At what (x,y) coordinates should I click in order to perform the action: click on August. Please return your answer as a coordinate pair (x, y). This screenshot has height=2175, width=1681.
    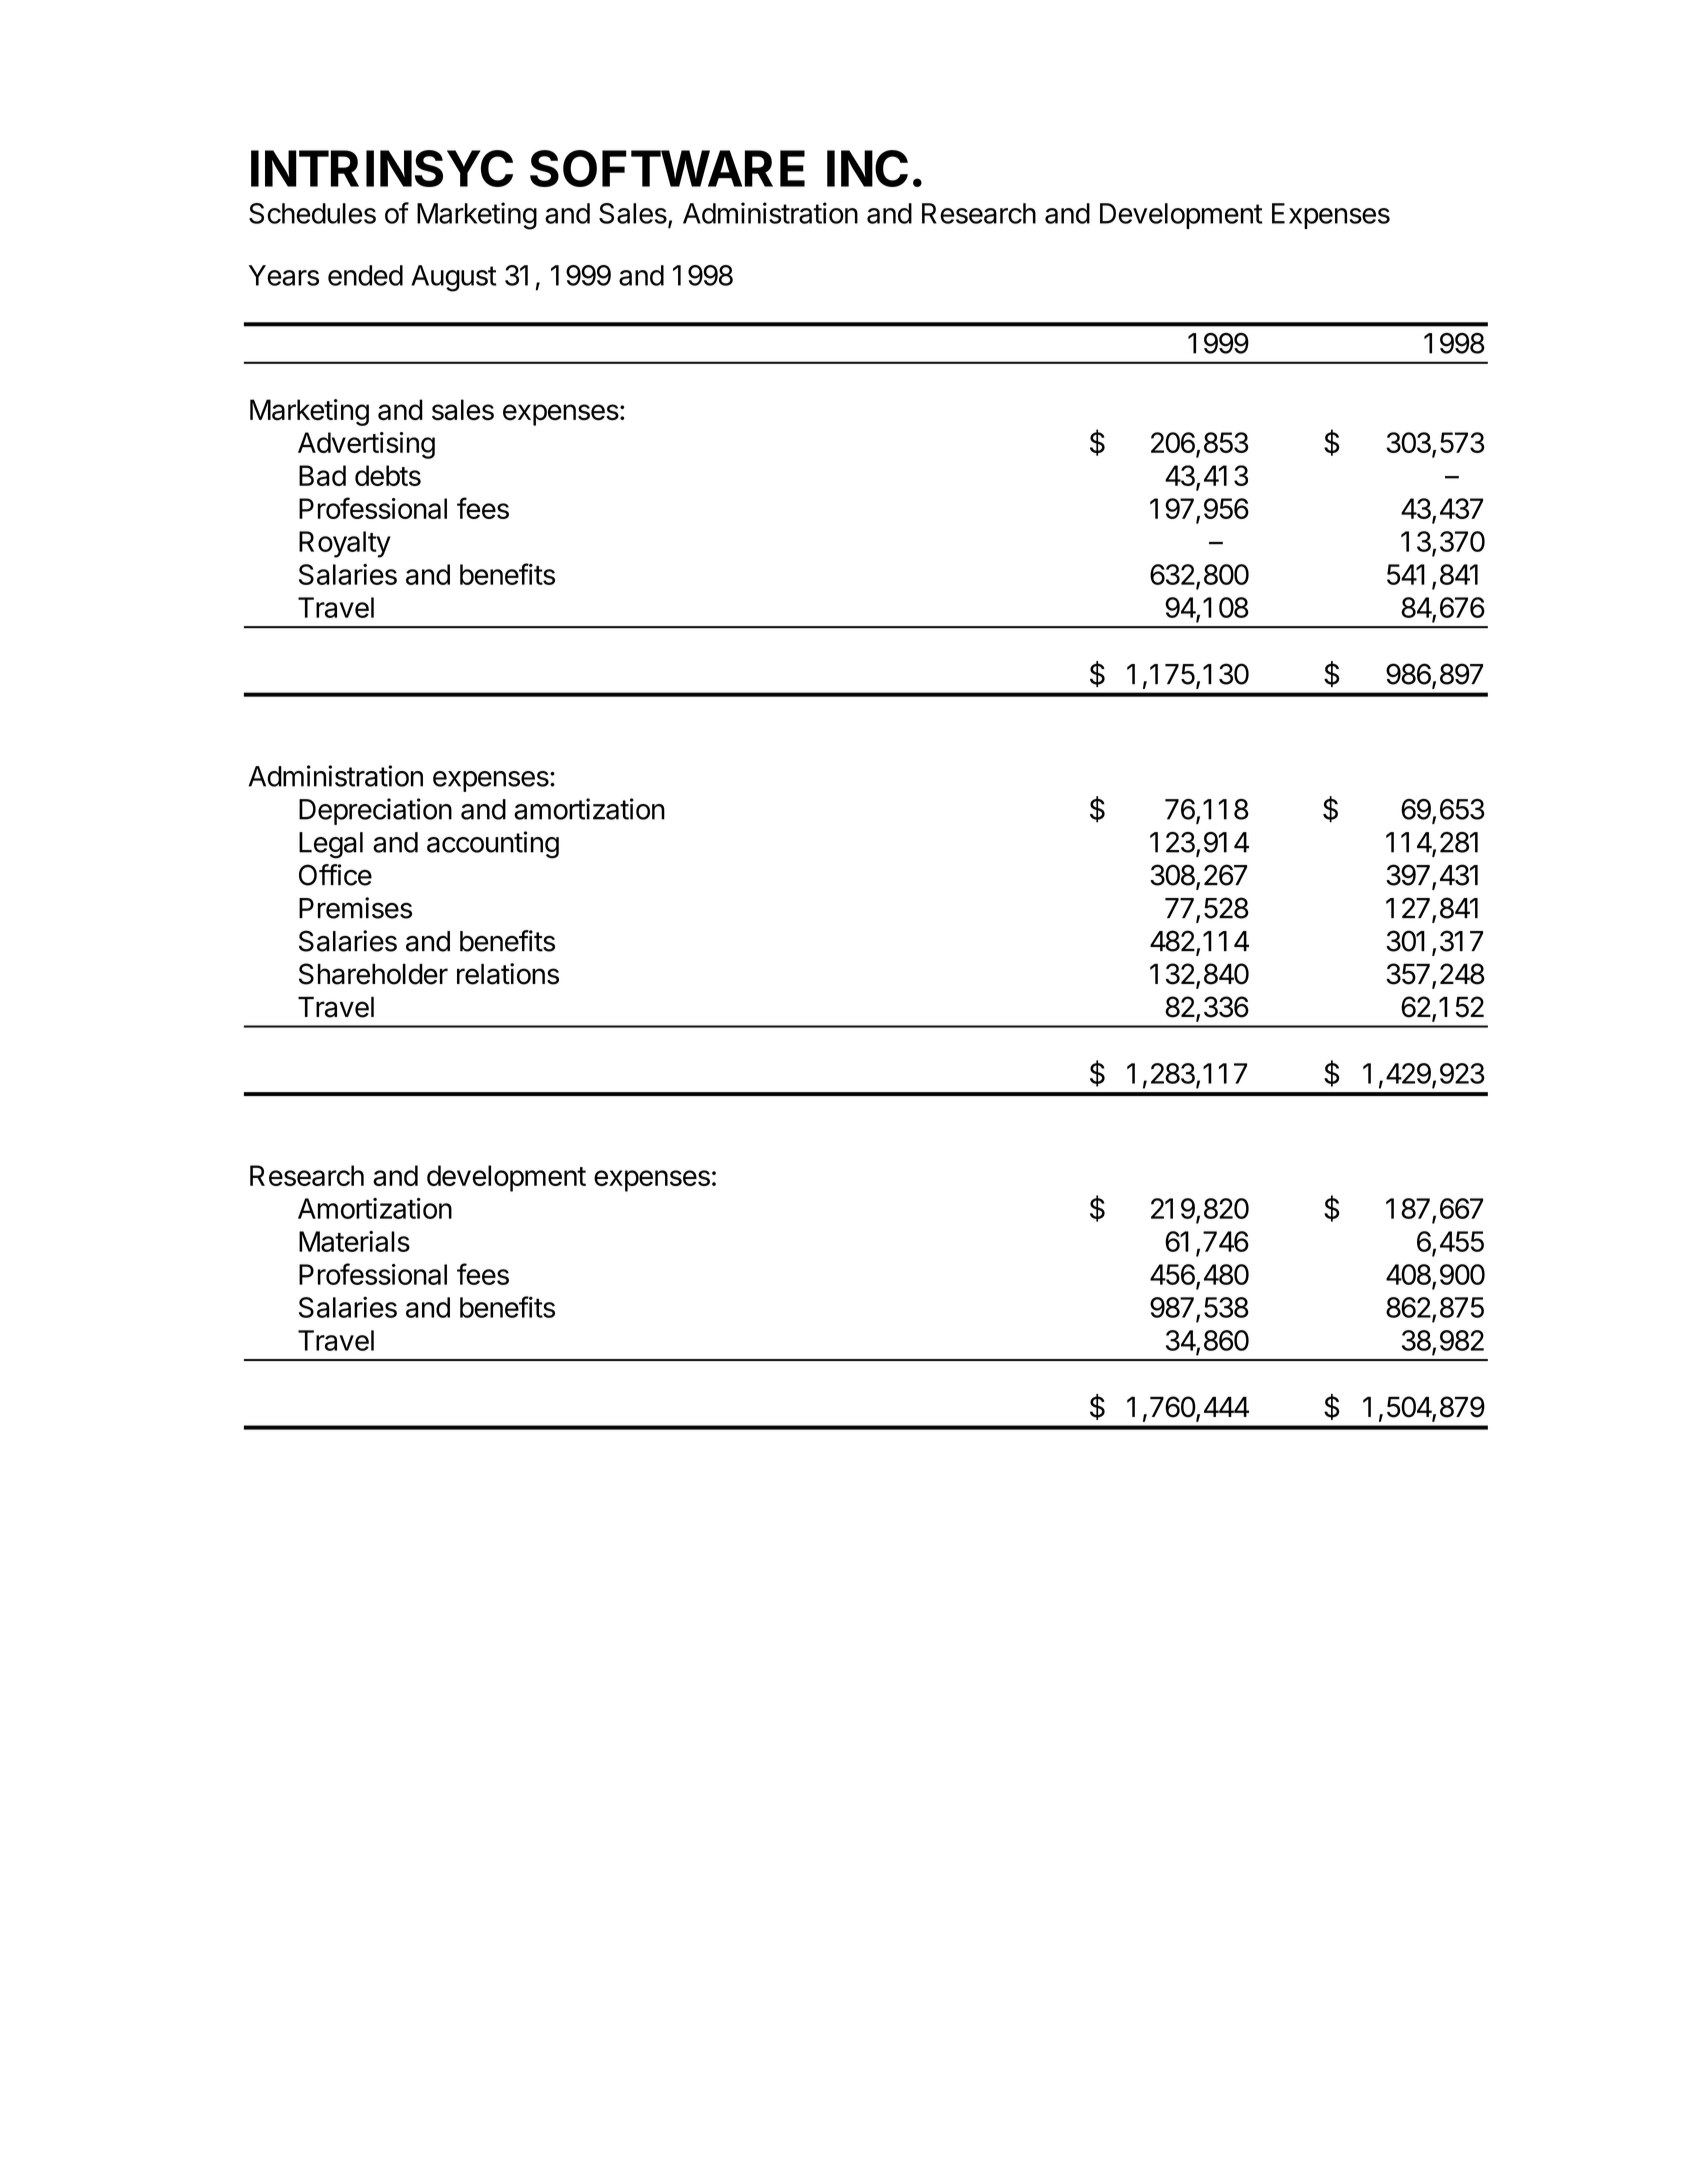
    Looking at the image, I should click on (454, 278).
